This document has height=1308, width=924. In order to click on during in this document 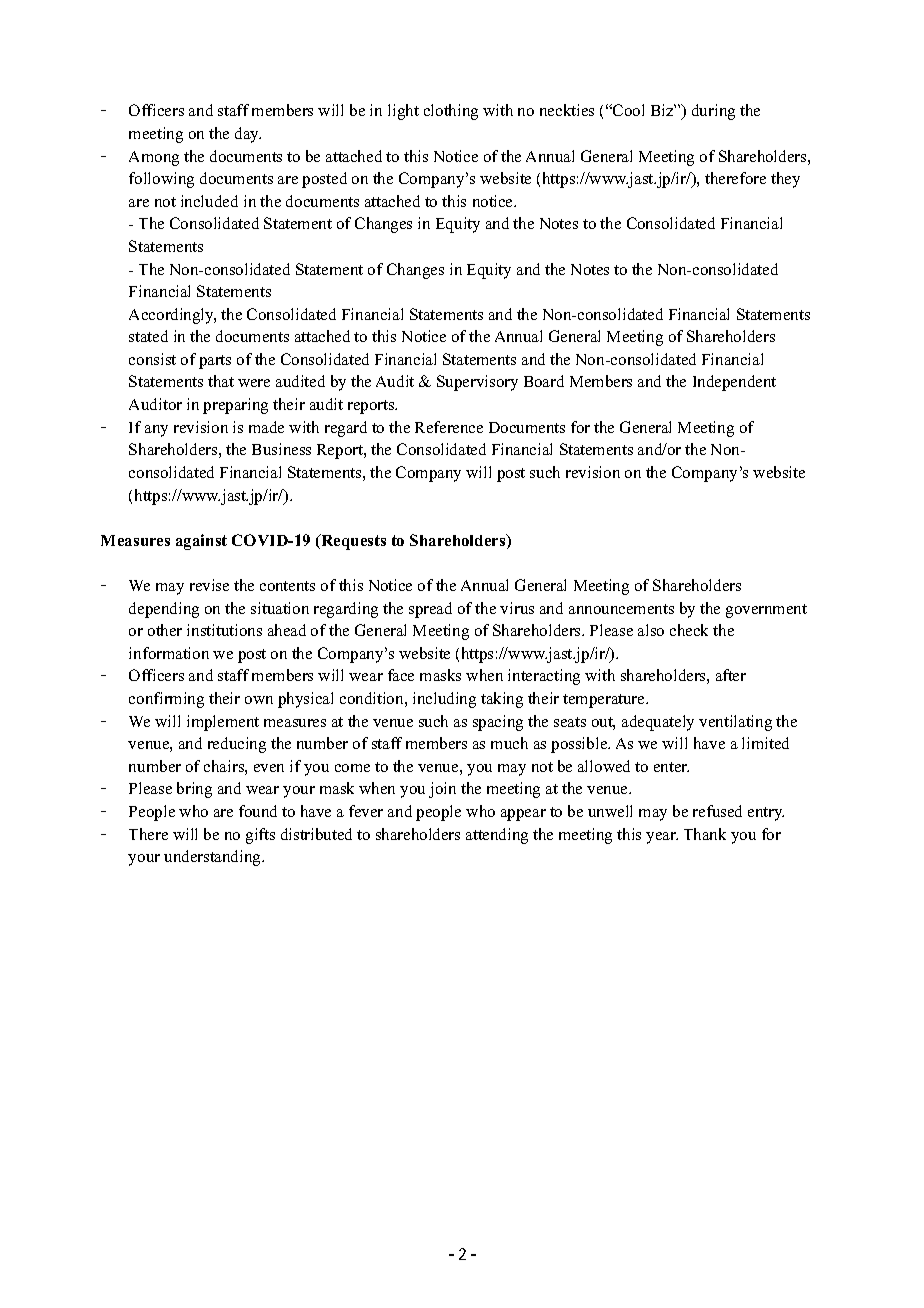, I will do `click(713, 112)`.
